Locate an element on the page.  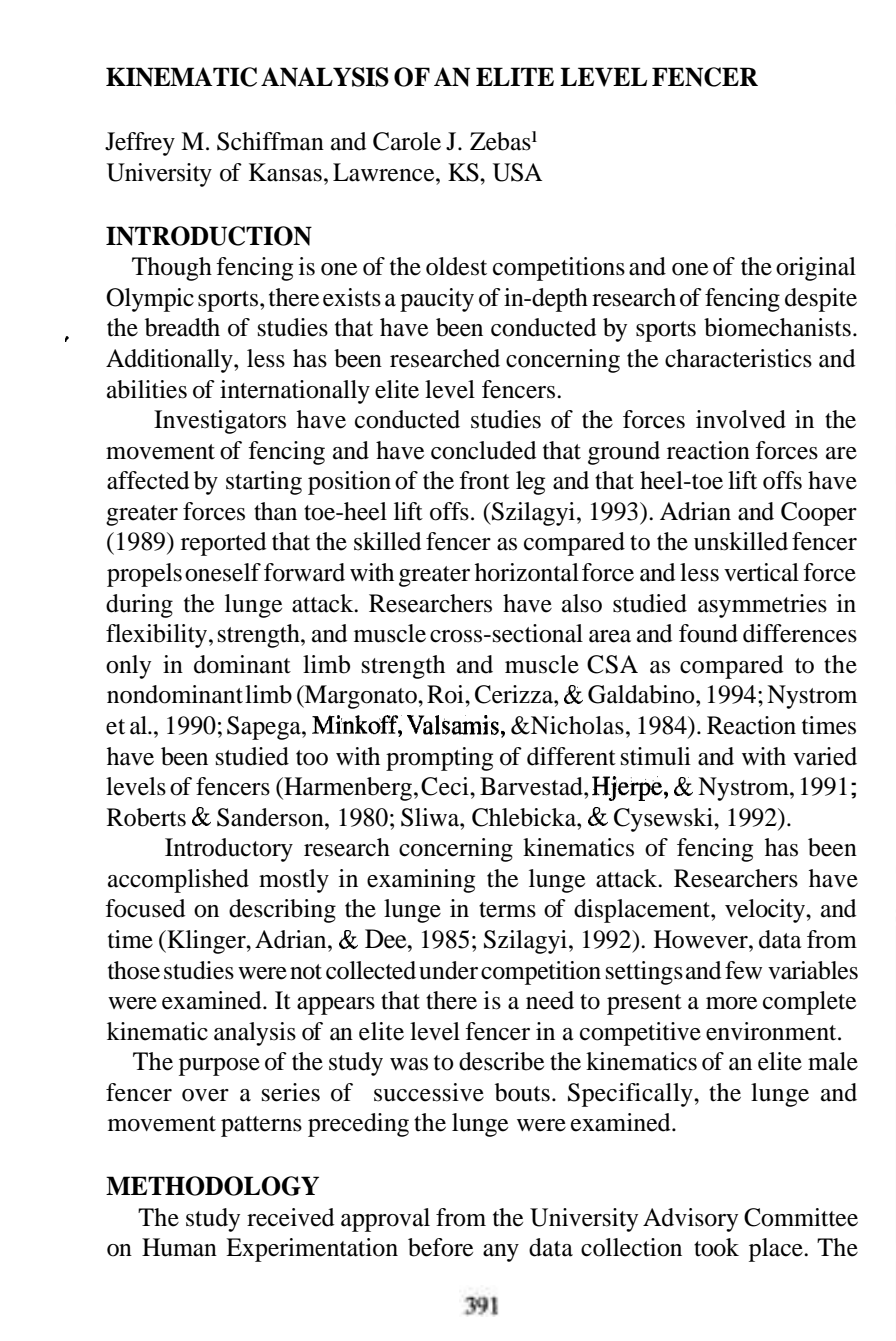
Roi is located at coordinates (446, 694).
